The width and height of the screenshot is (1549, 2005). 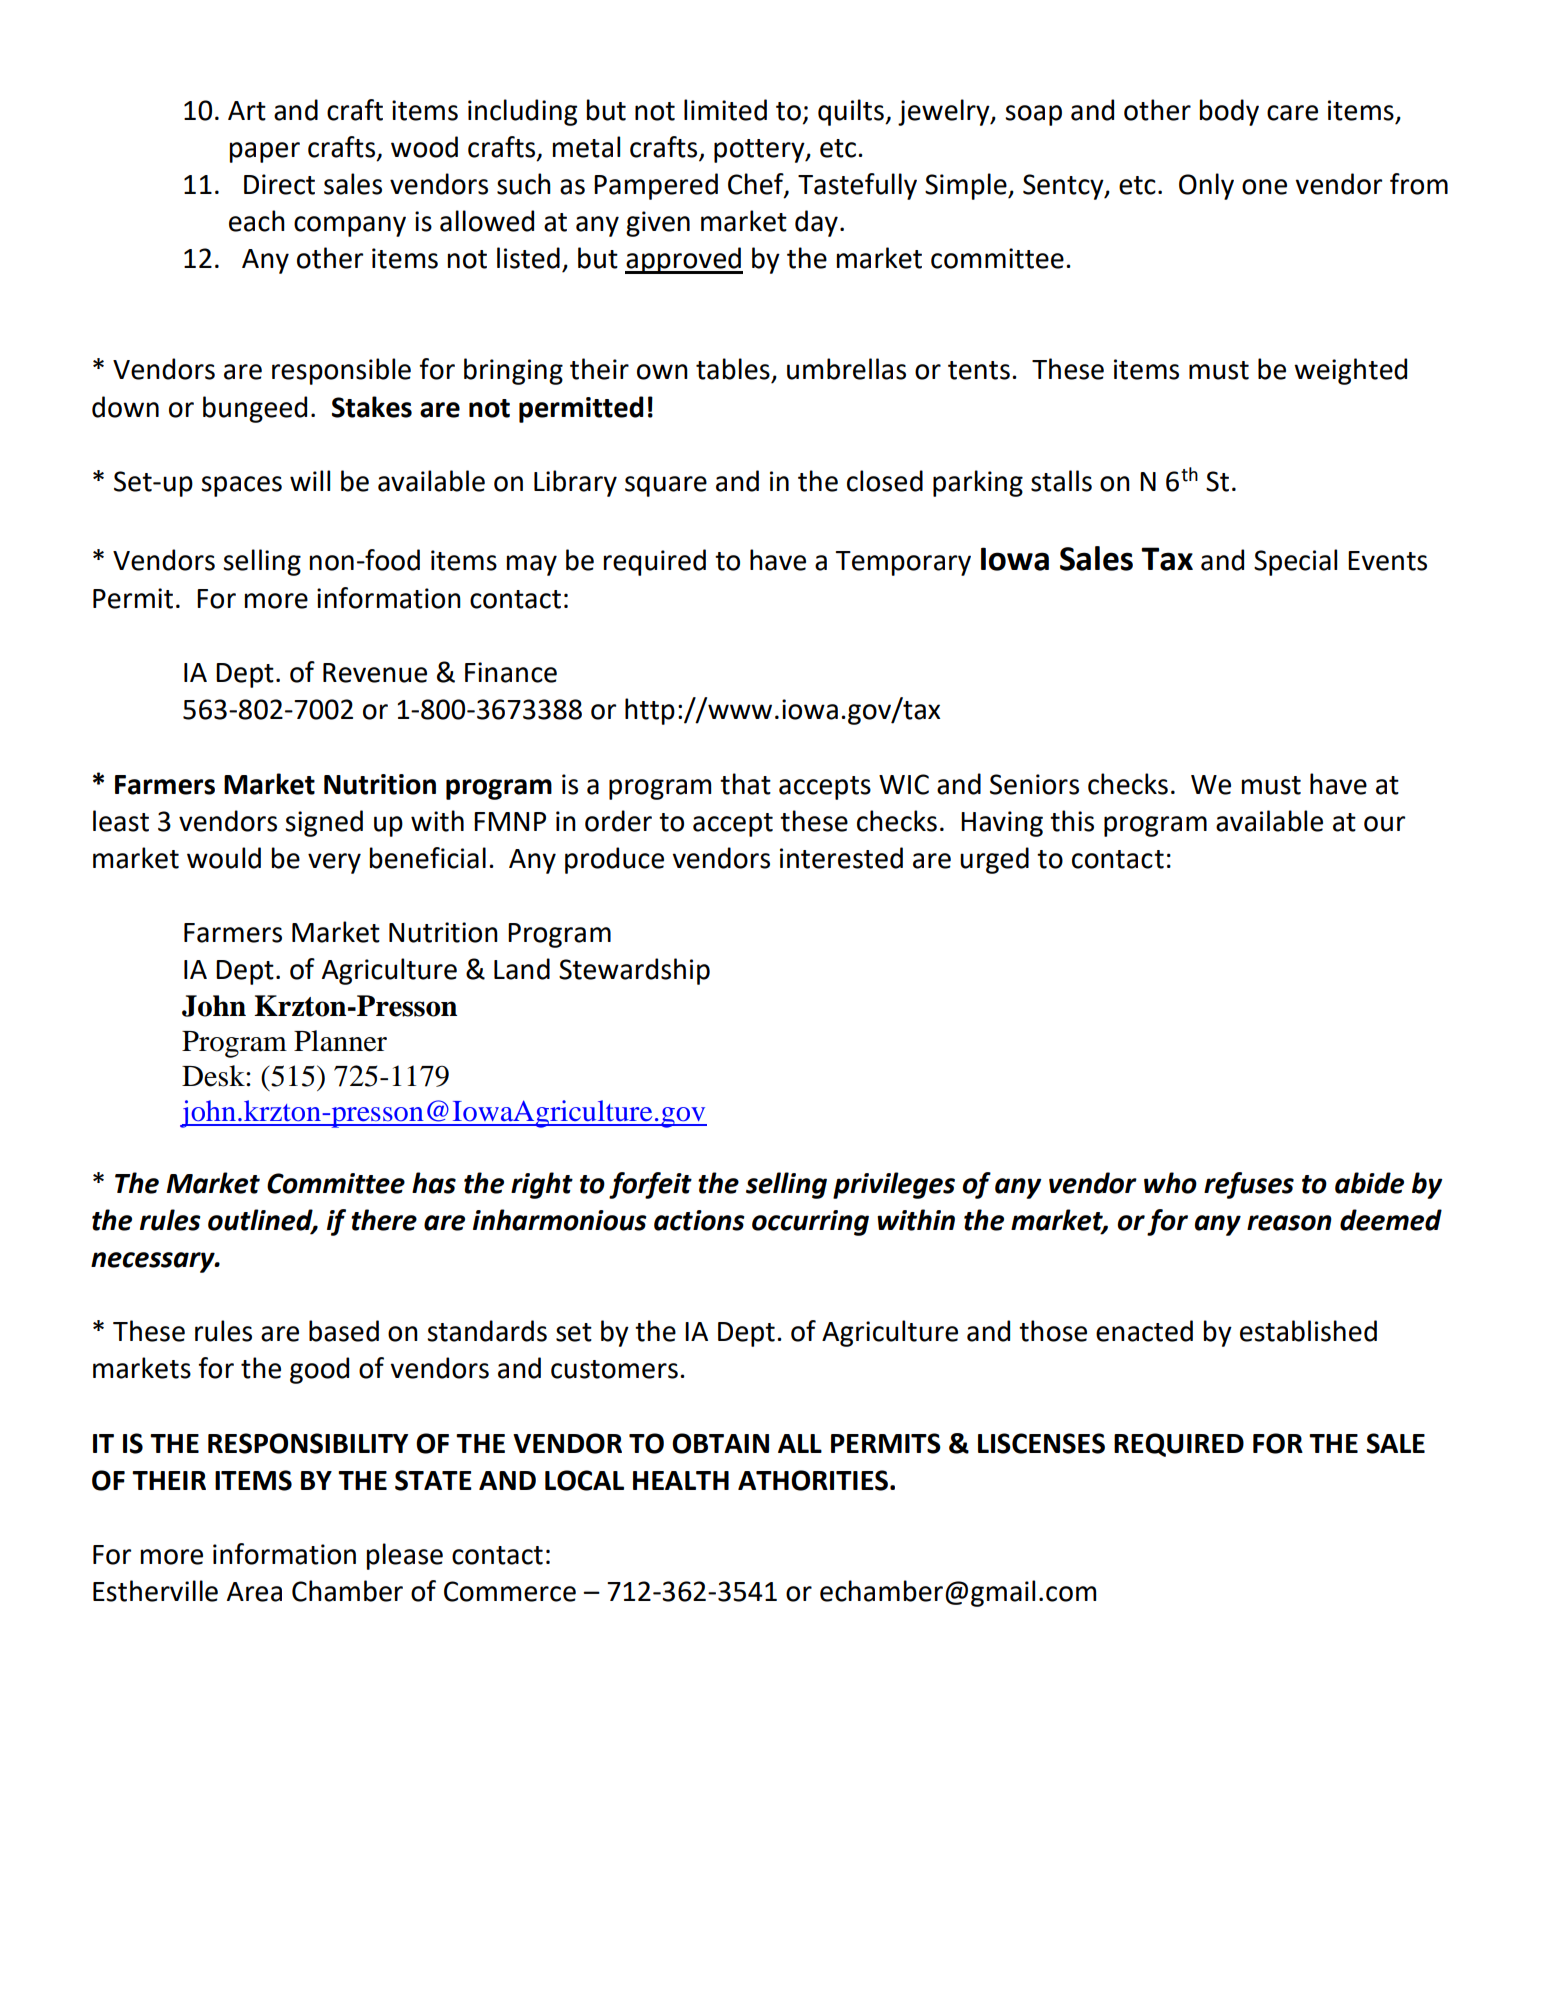 I want to click on HEALTH, so click(x=681, y=1480).
